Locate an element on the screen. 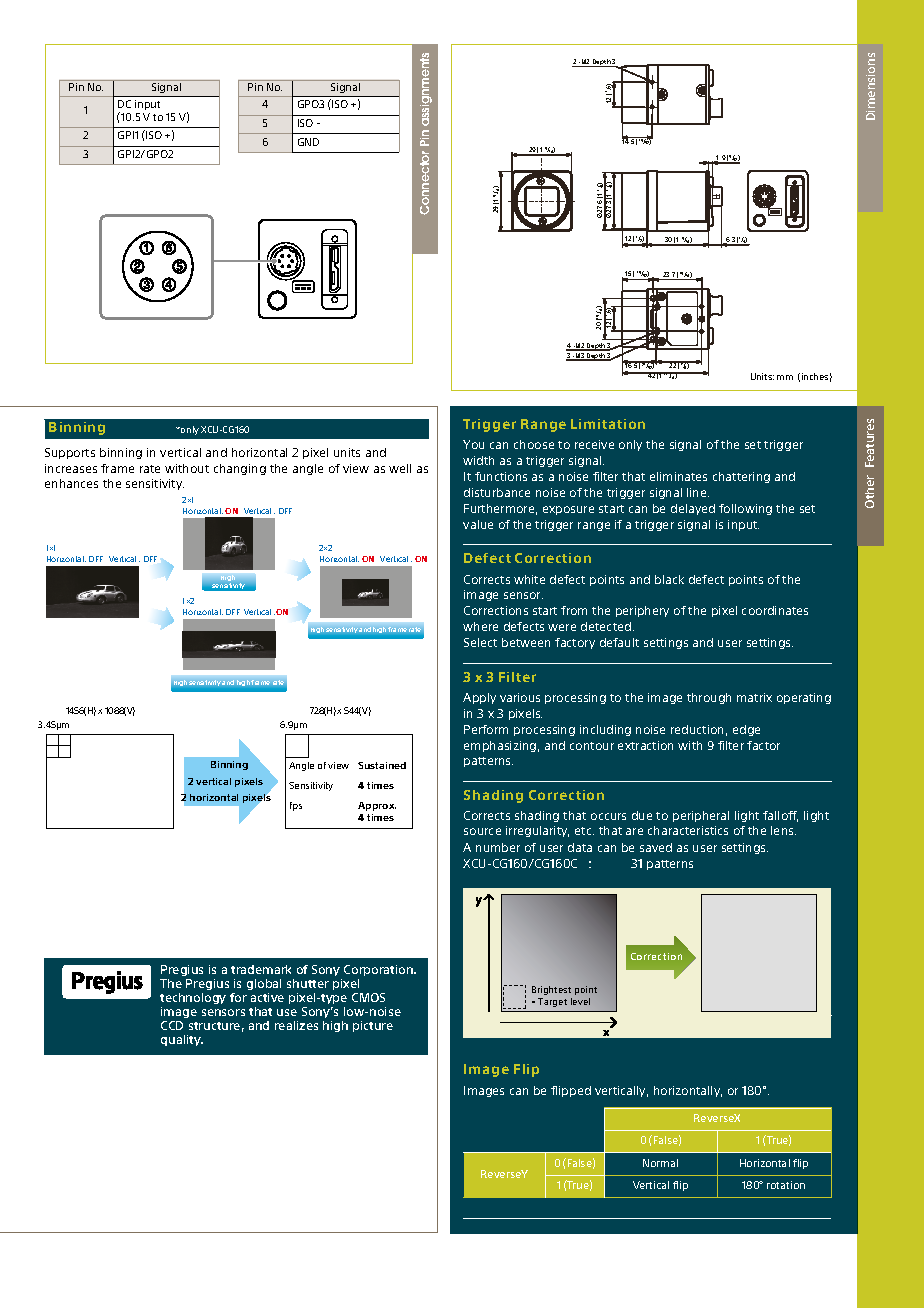 The image size is (924, 1308). picture is located at coordinates (373, 1026).
